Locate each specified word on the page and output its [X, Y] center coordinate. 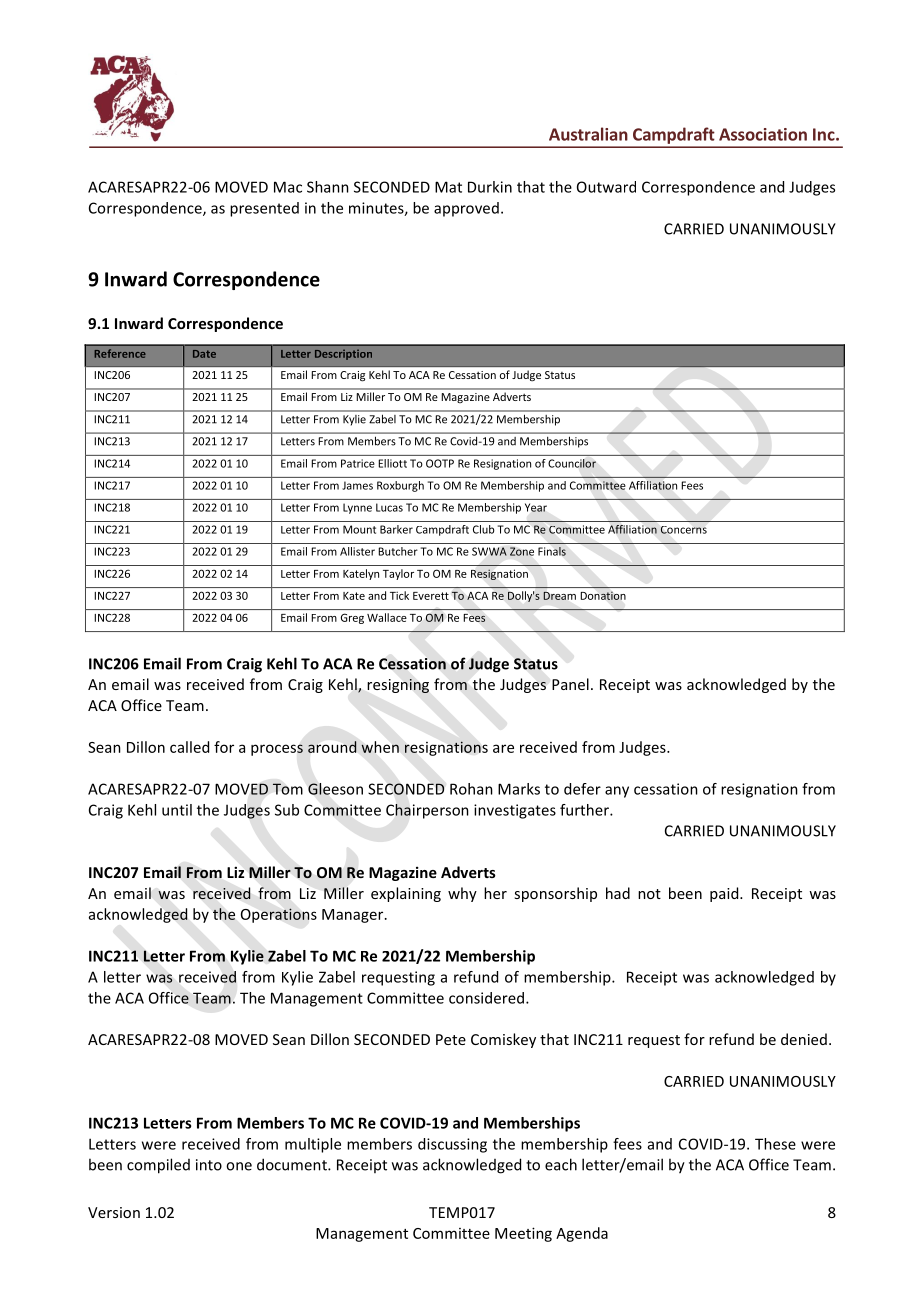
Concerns [683, 530]
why [462, 894]
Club [484, 529]
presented [264, 209]
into [209, 1165]
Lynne [357, 508]
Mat [448, 187]
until [177, 810]
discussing [452, 1145]
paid [725, 894]
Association [763, 134]
